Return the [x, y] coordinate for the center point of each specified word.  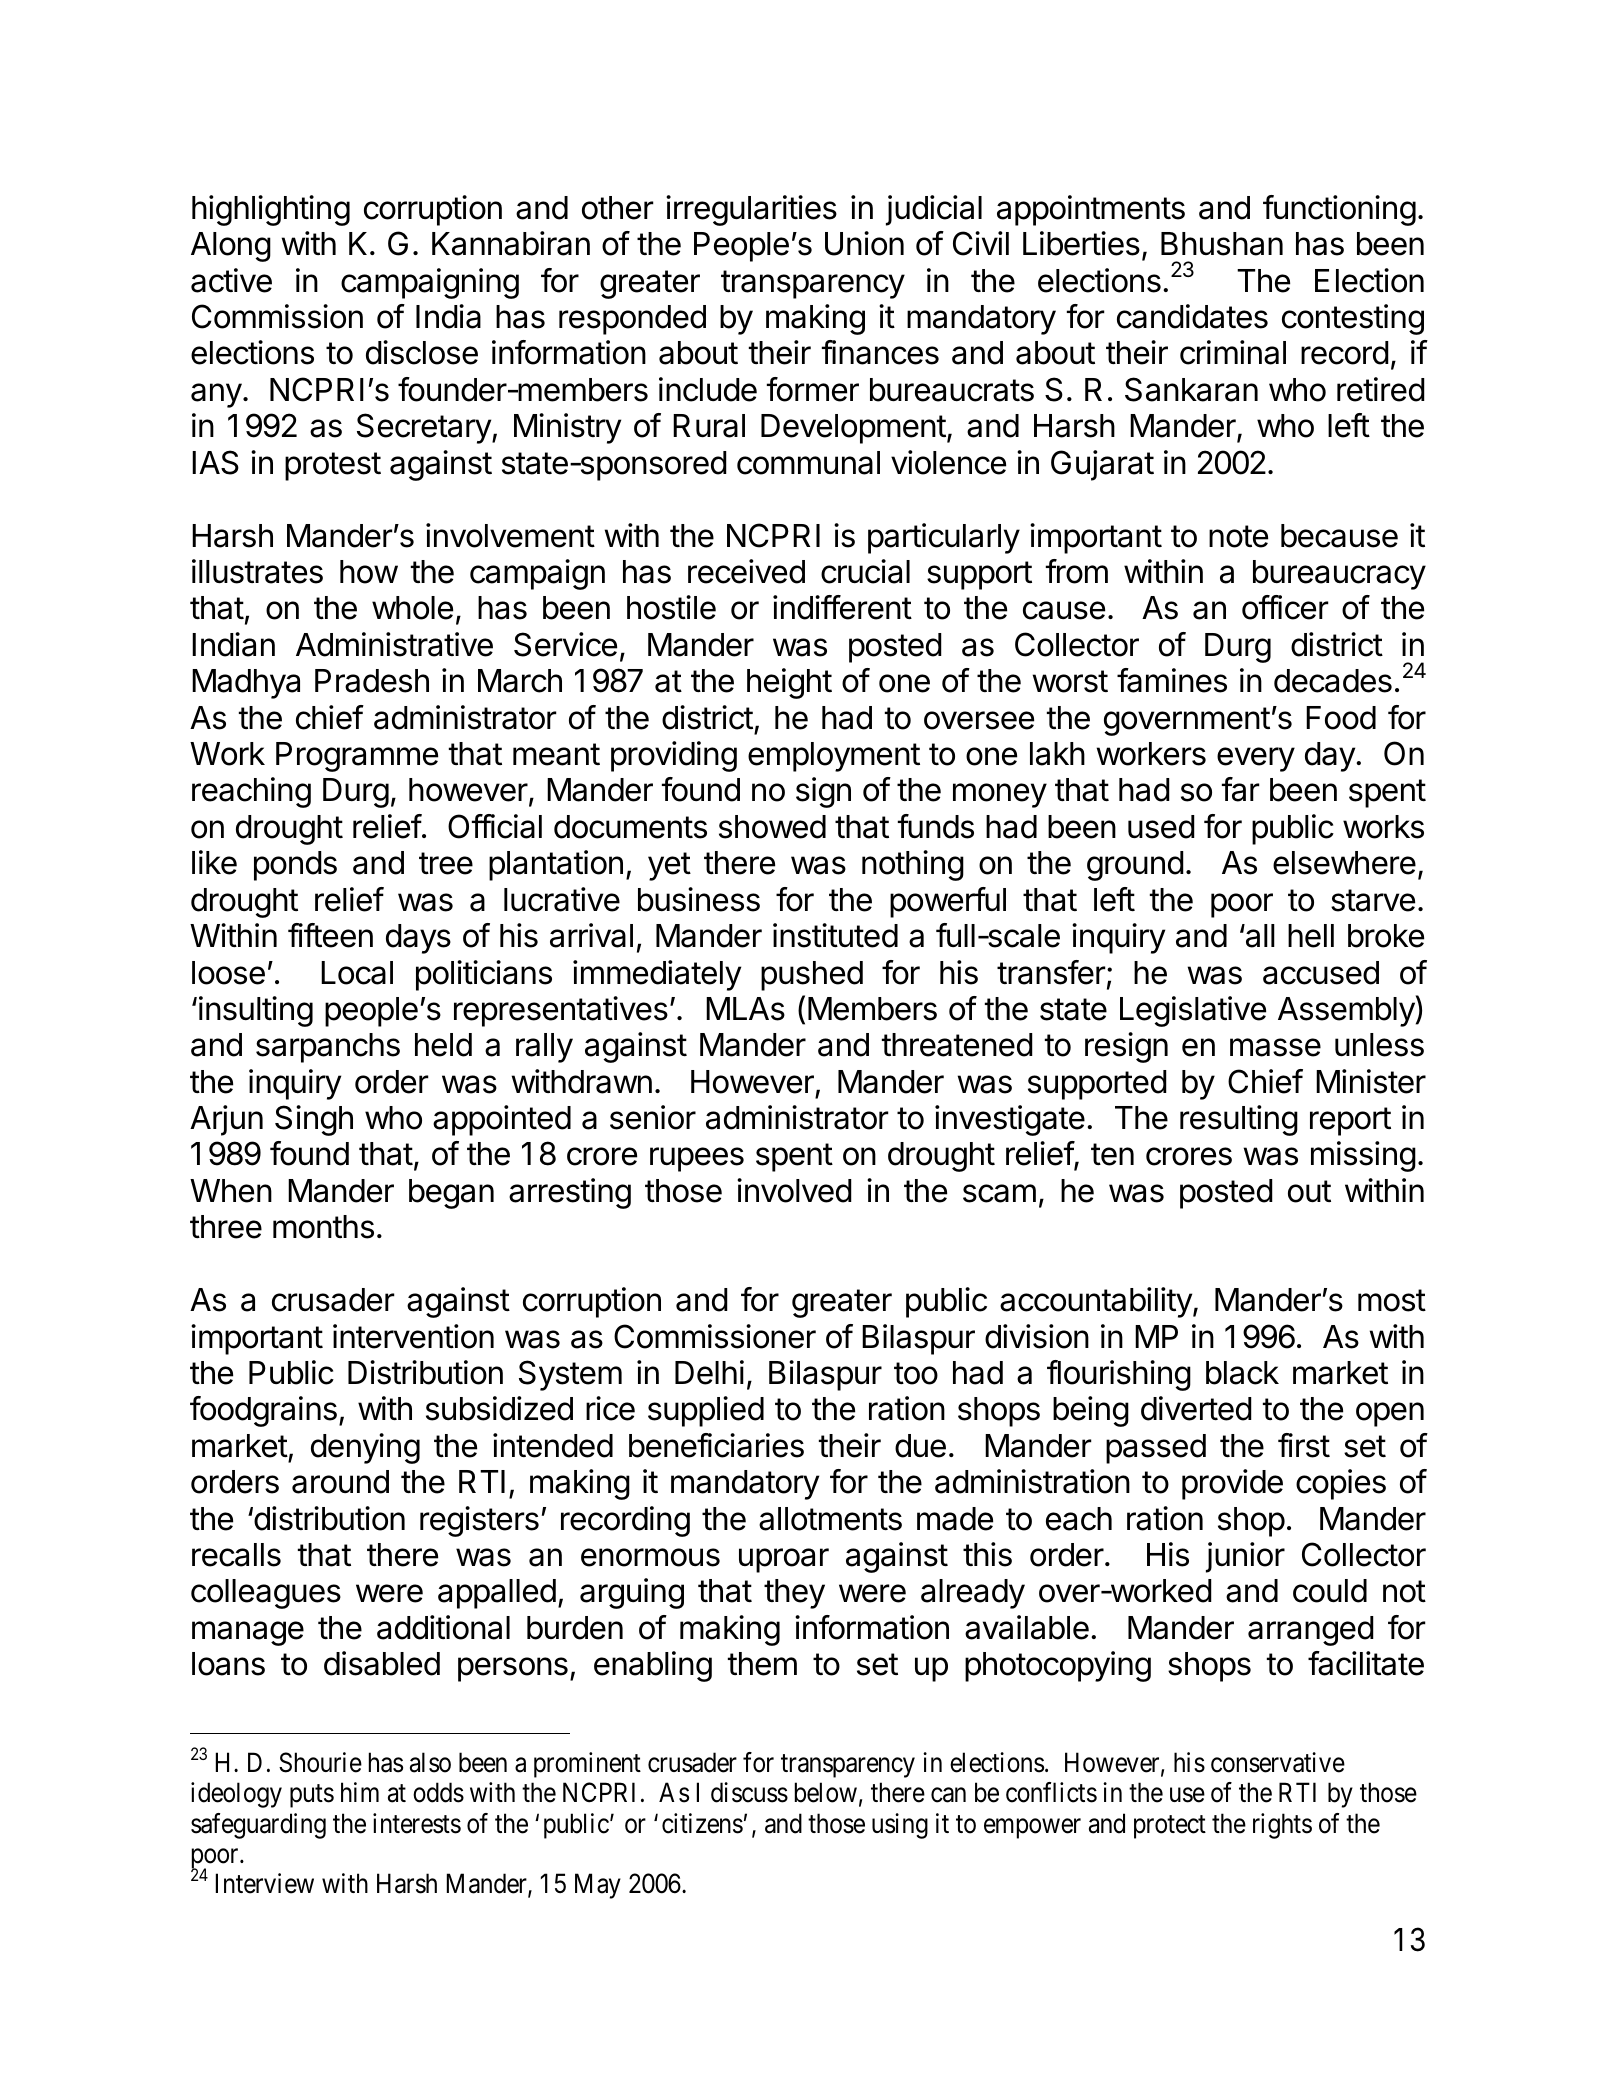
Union [864, 243]
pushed [812, 976]
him [360, 1792]
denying [365, 1448]
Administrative [394, 644]
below [826, 1792]
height [789, 683]
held [443, 1045]
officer [1285, 607]
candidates [1192, 316]
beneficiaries [716, 1445]
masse [1275, 1047]
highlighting [271, 210]
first [1304, 1445]
